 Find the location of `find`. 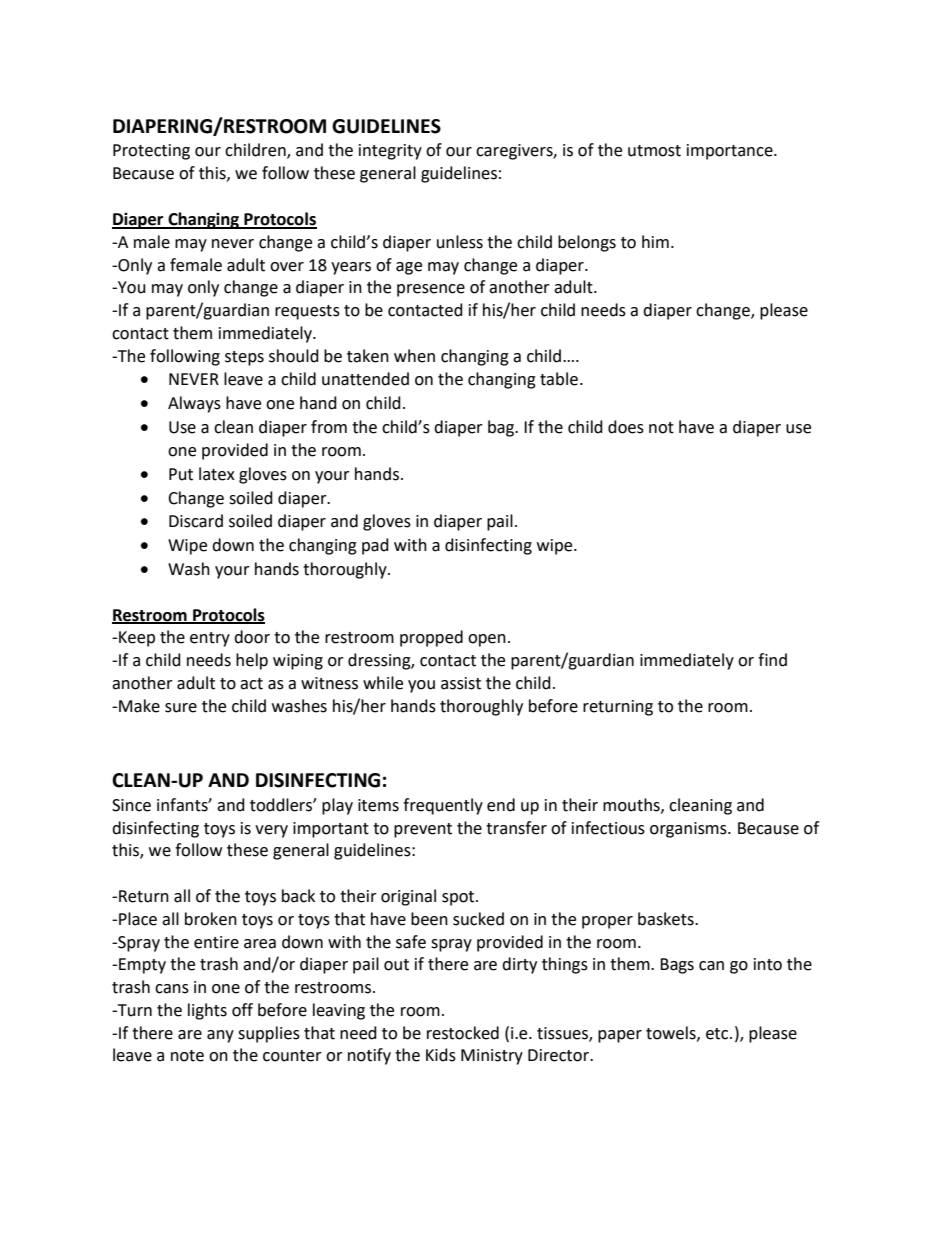

find is located at coordinates (772, 660).
